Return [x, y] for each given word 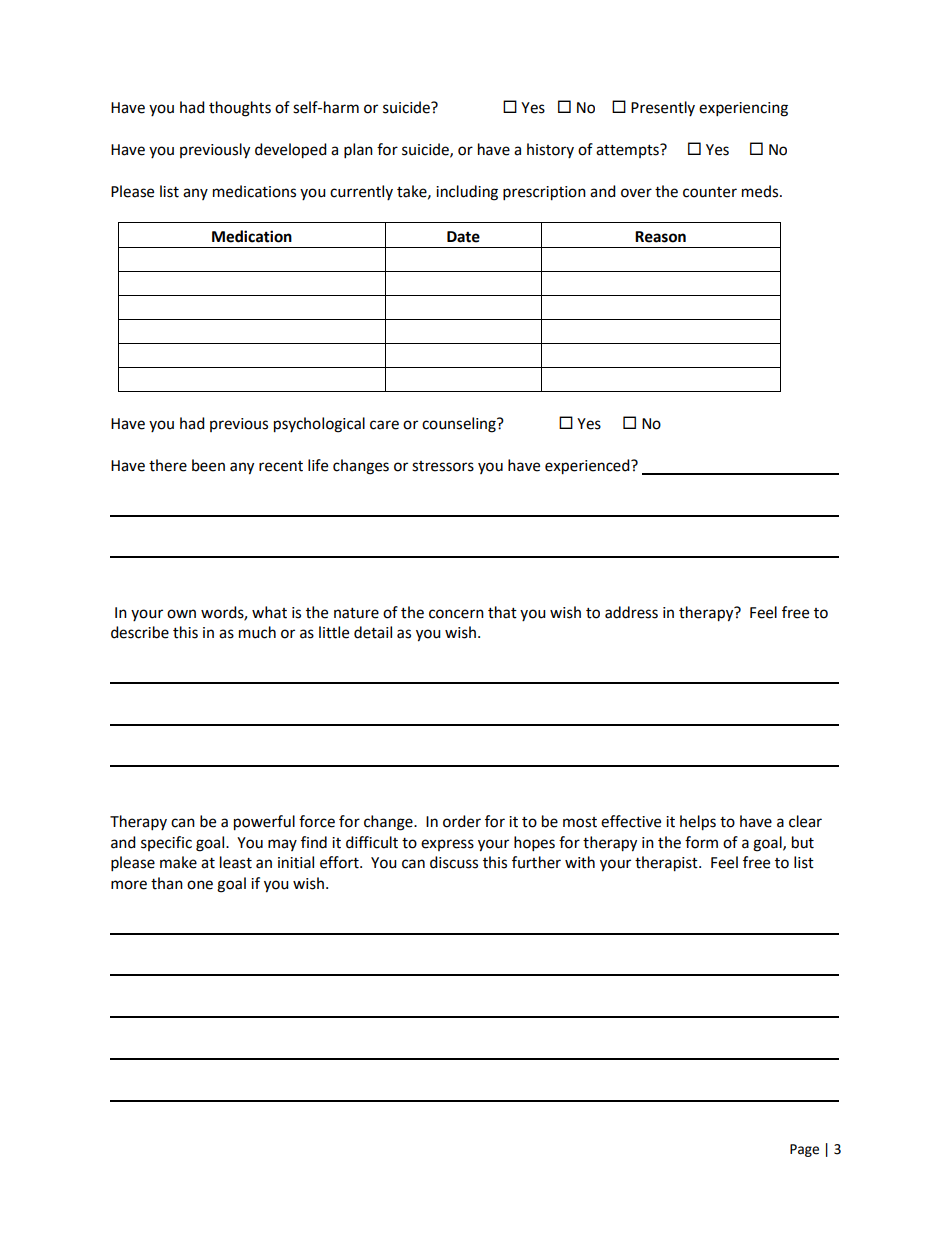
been [208, 465]
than [167, 883]
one [200, 885]
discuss [454, 862]
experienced [588, 467]
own [181, 614]
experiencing [743, 109]
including [467, 193]
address [631, 612]
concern [456, 614]
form [701, 842]
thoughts [240, 109]
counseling [460, 425]
